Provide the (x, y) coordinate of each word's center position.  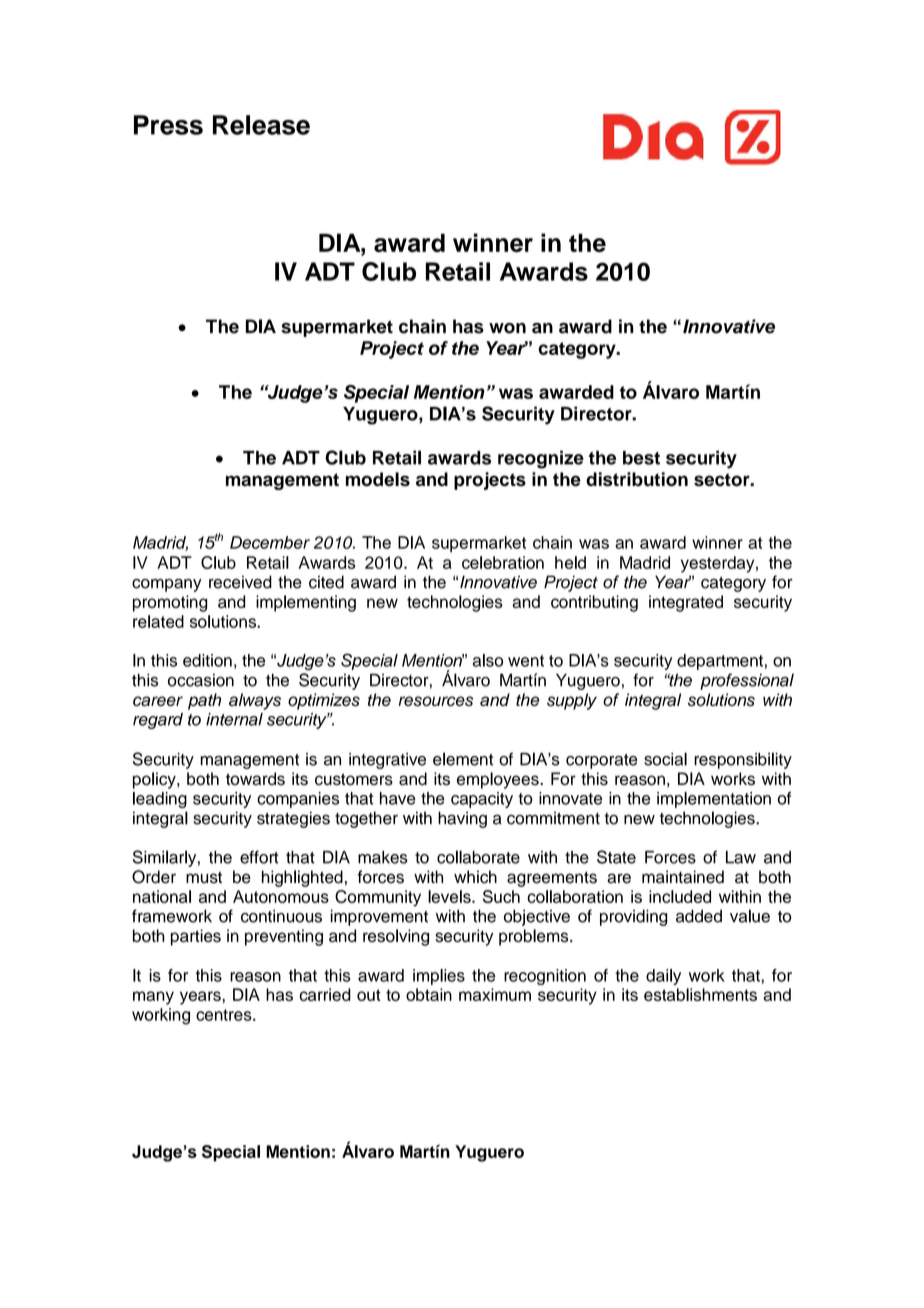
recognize (541, 459)
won (507, 328)
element (463, 759)
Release (261, 125)
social (665, 759)
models (378, 479)
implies (439, 977)
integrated (686, 603)
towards (255, 779)
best (641, 458)
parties (196, 937)
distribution (637, 479)
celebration (503, 562)
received (240, 582)
